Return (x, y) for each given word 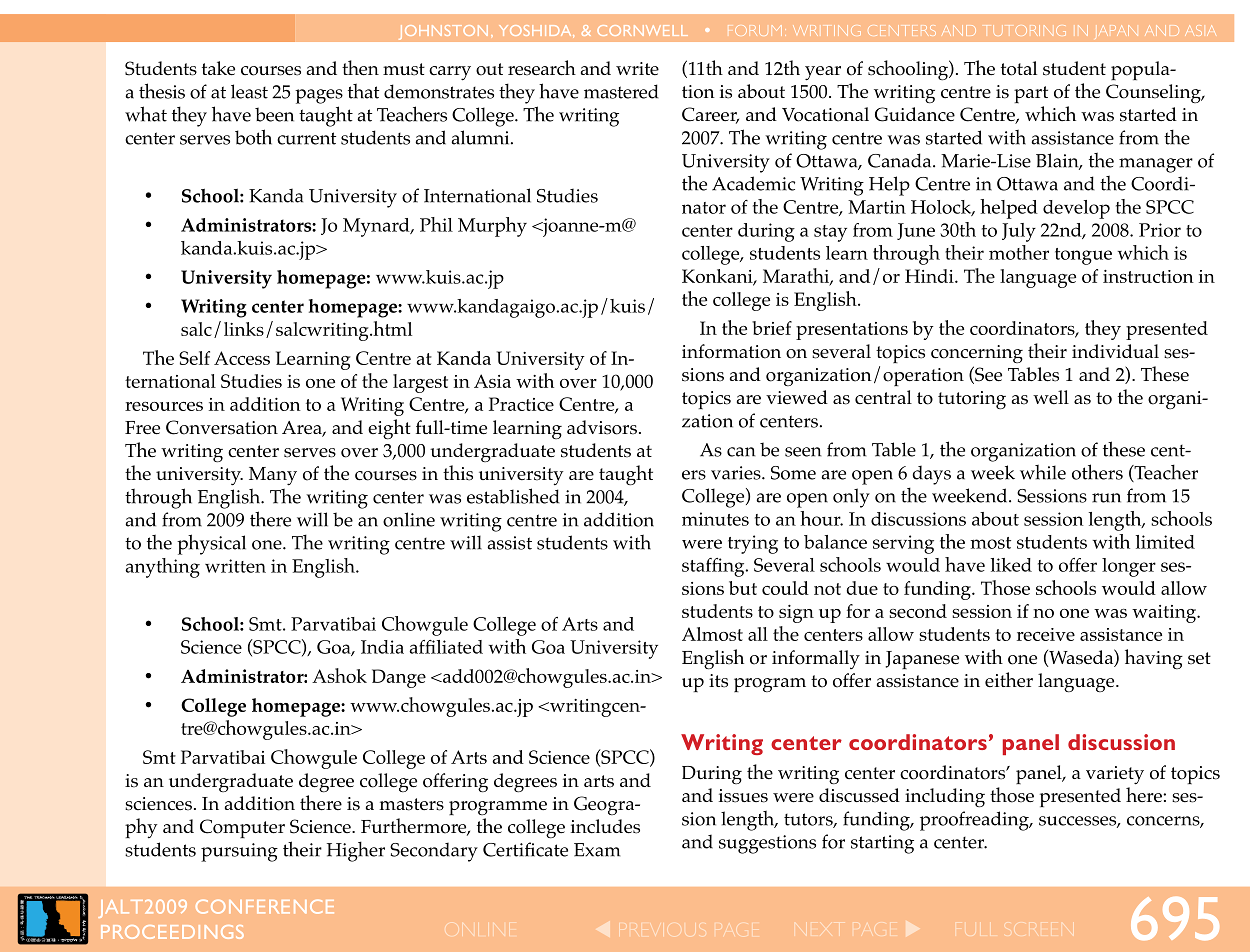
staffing (714, 567)
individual (1115, 351)
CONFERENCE (265, 906)
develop (1076, 209)
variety (1115, 775)
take (218, 68)
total (1019, 68)
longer (1129, 567)
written (235, 566)
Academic (753, 183)
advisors (602, 427)
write (637, 68)
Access (242, 358)
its (718, 681)
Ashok (339, 675)
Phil (436, 224)
